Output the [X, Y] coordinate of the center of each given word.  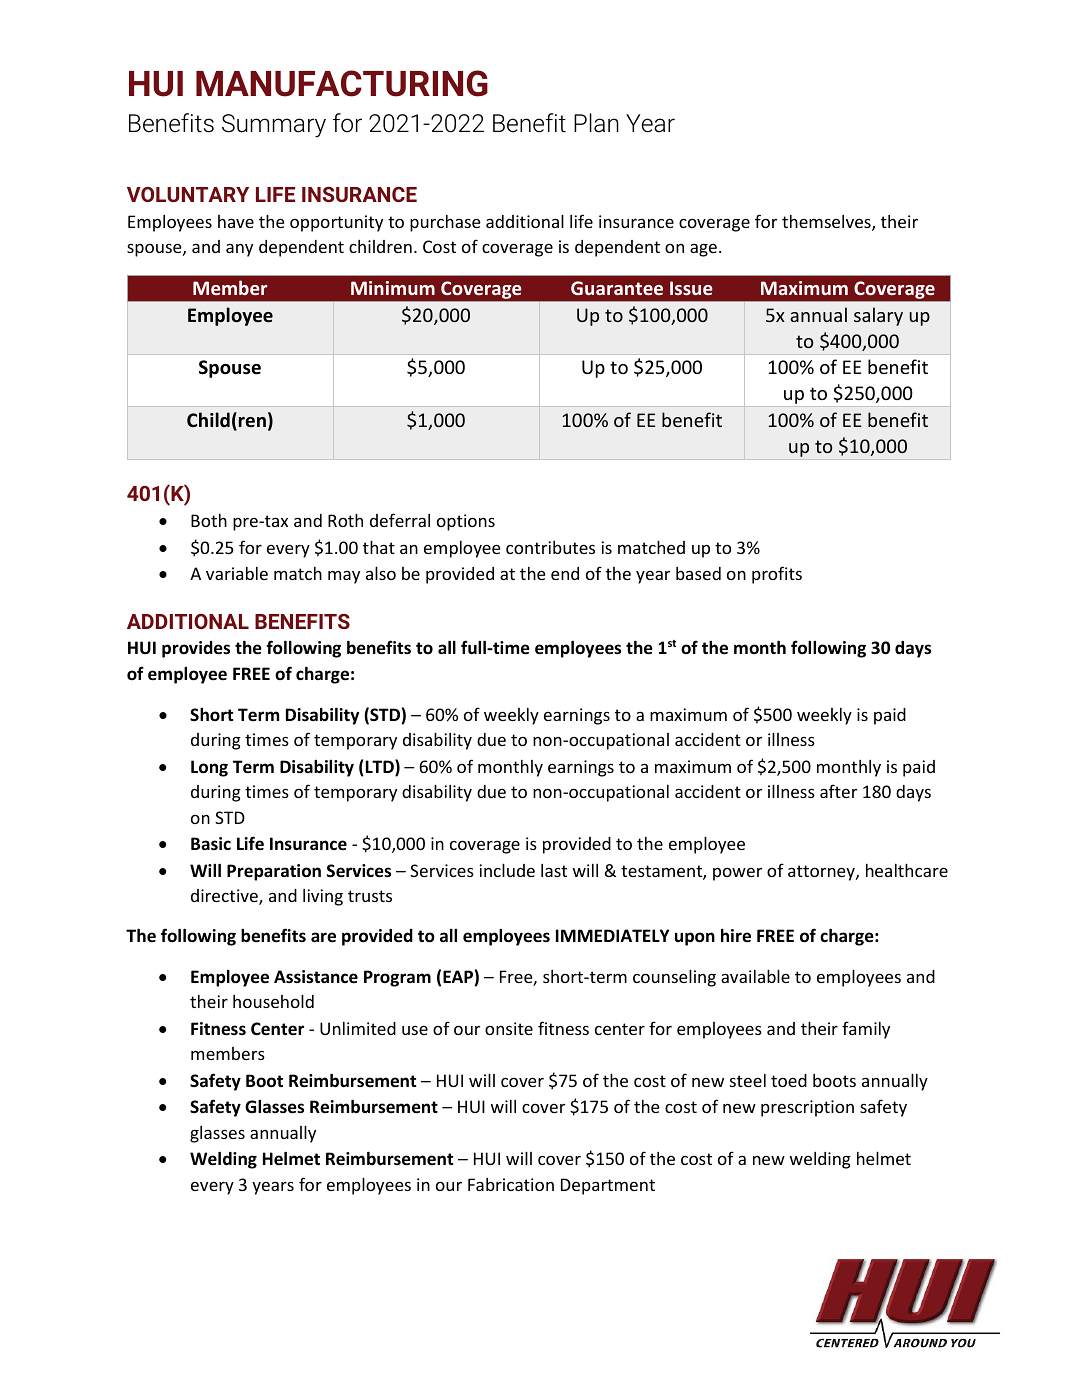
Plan [596, 123]
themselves [827, 223]
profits [777, 575]
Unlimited [358, 1028]
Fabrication [511, 1184]
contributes [550, 547]
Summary [274, 126]
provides [196, 649]
